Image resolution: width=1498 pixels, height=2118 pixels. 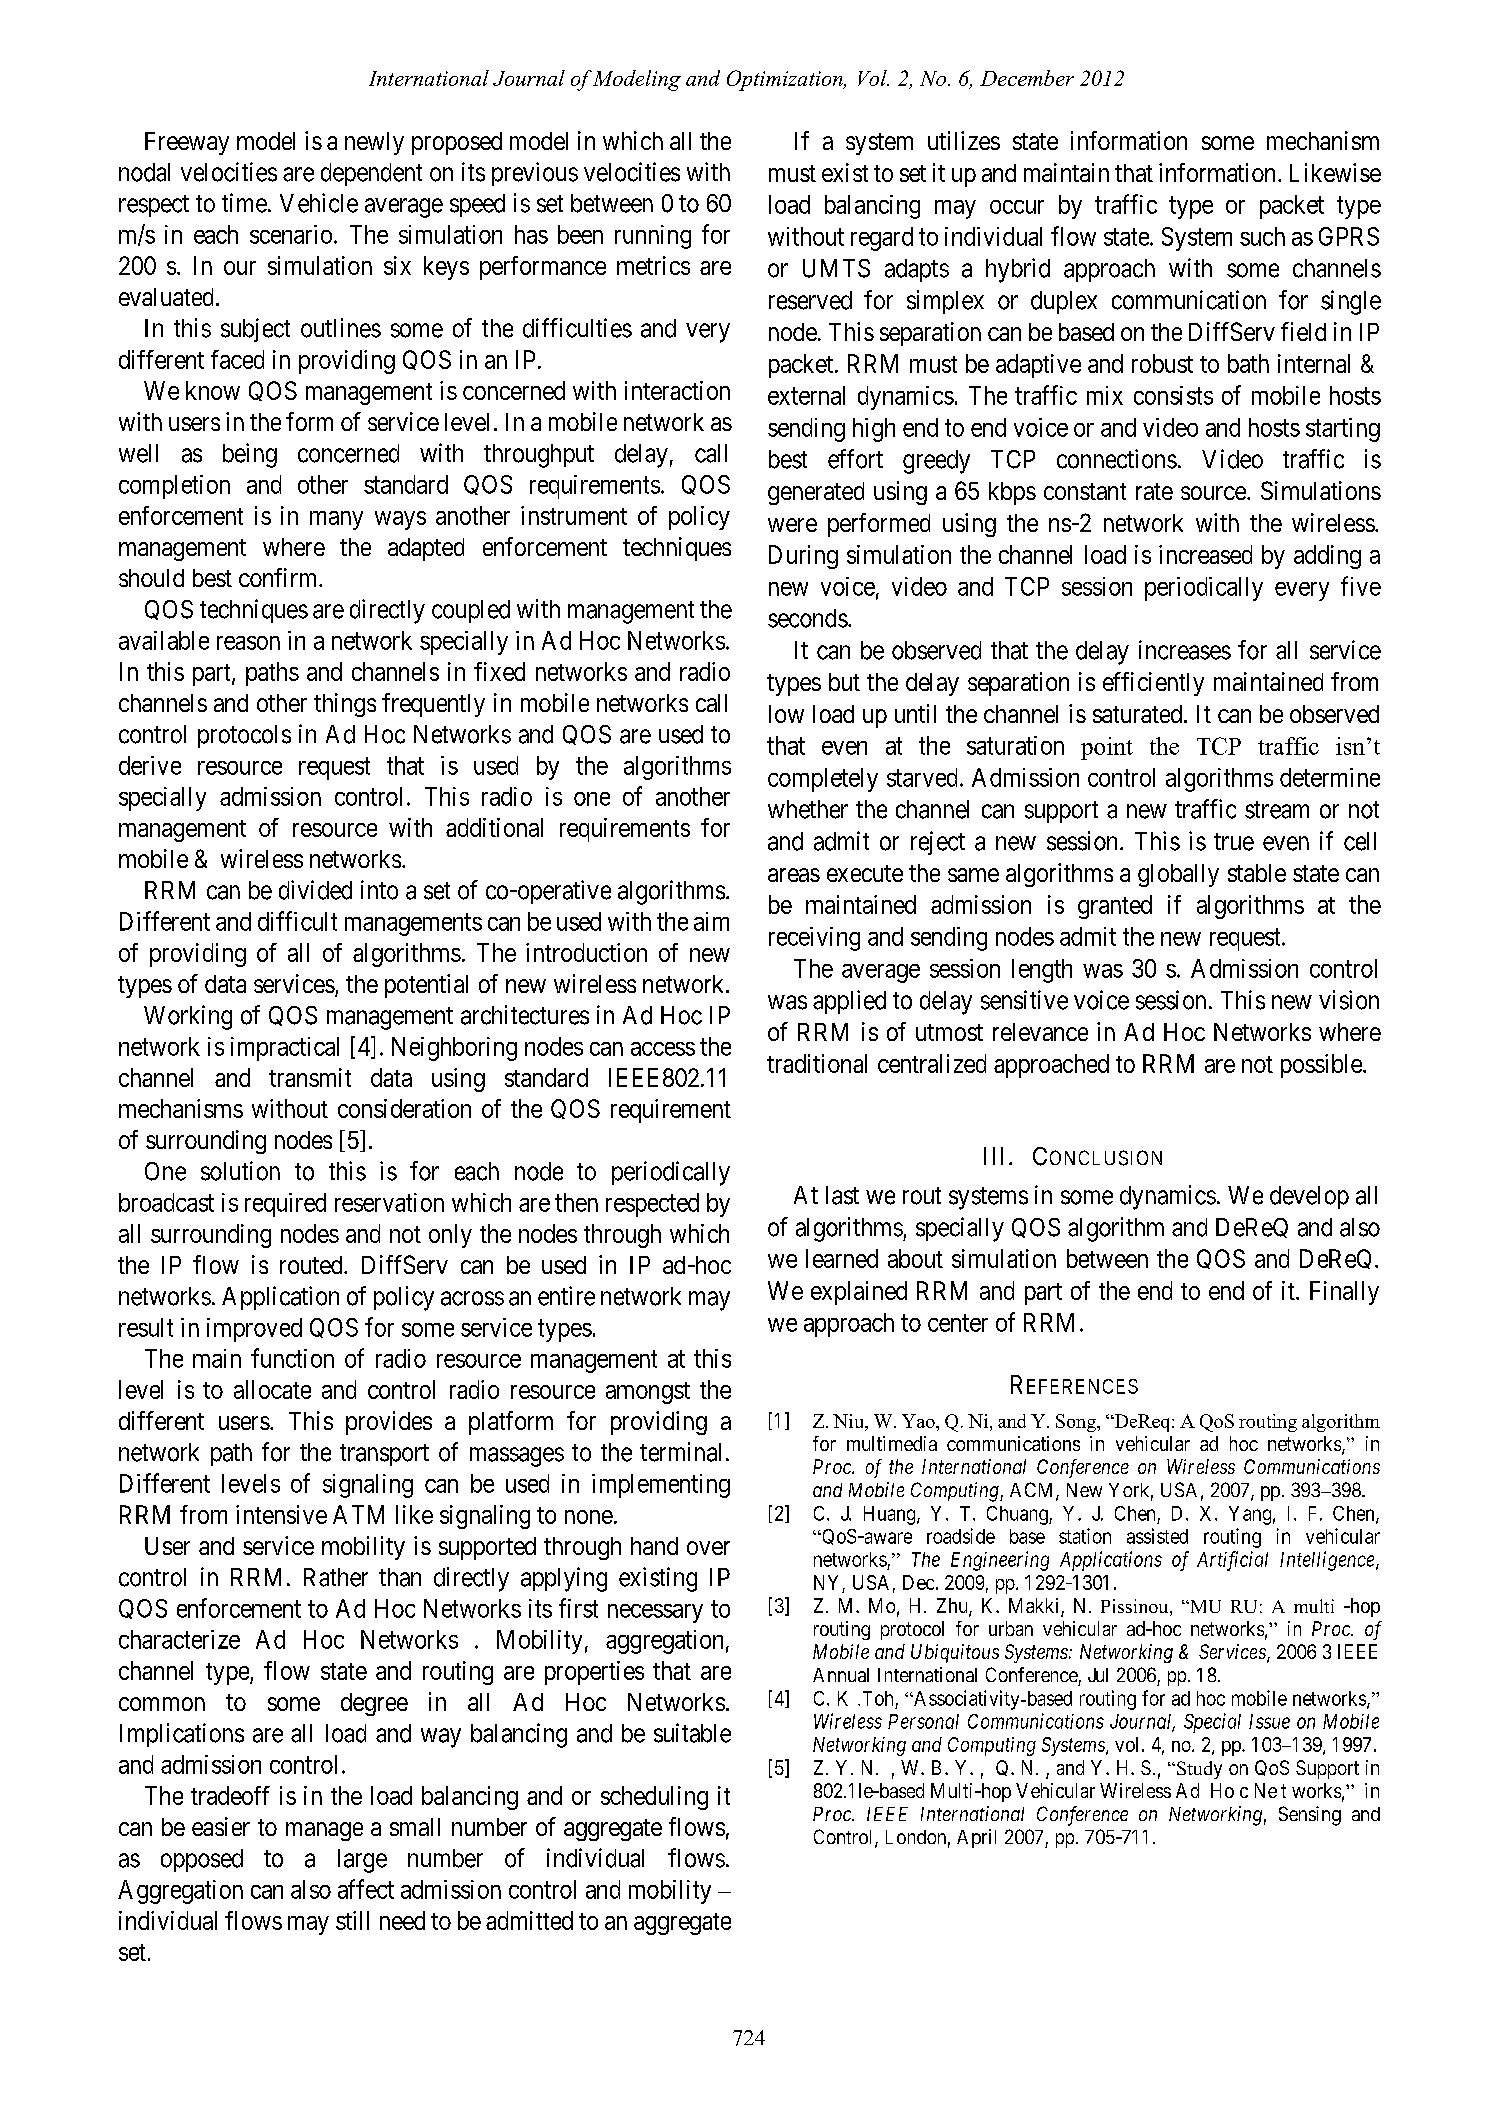 I want to click on large, so click(x=362, y=1861).
